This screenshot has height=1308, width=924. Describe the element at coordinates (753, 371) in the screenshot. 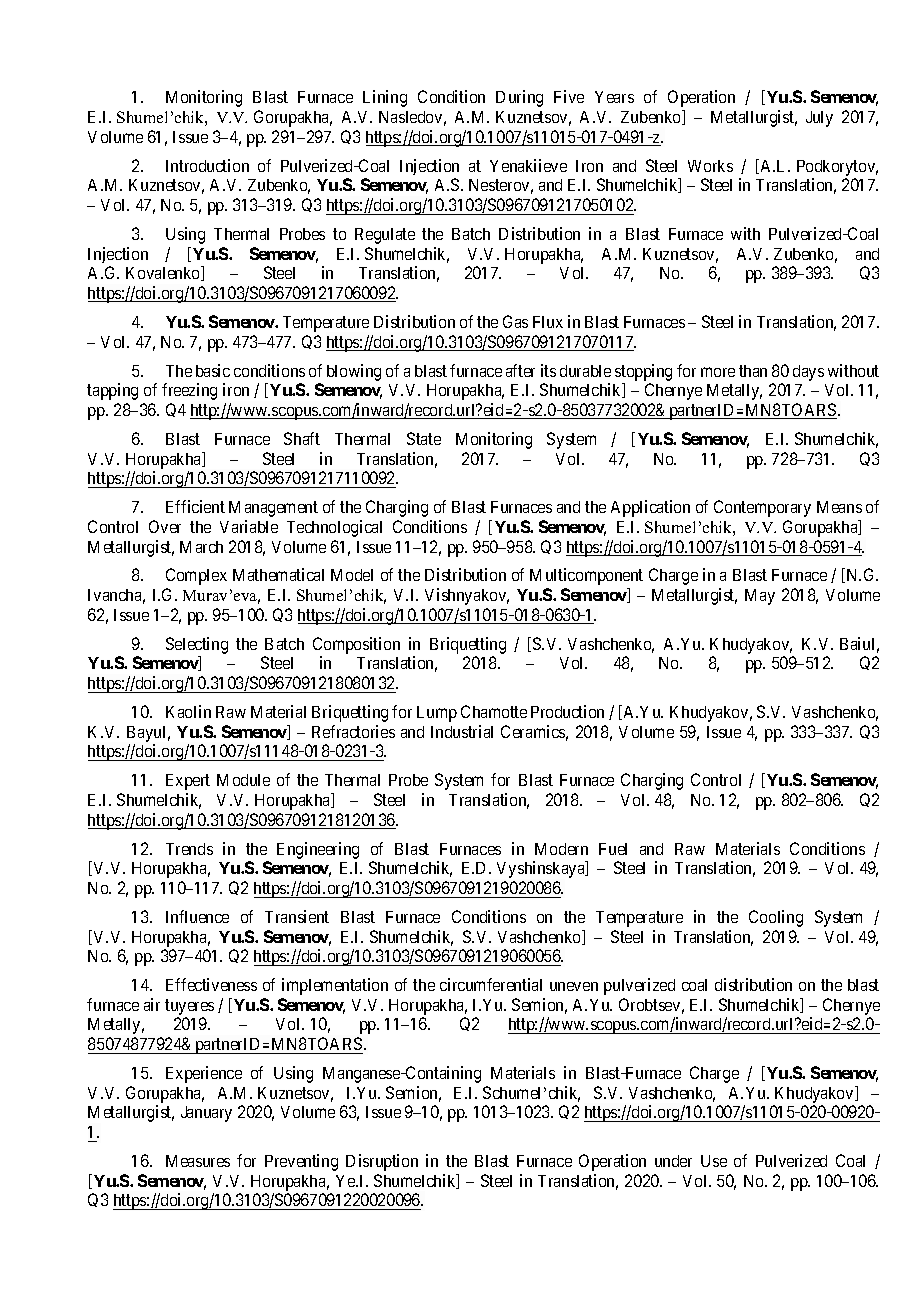

I see `than` at that location.
